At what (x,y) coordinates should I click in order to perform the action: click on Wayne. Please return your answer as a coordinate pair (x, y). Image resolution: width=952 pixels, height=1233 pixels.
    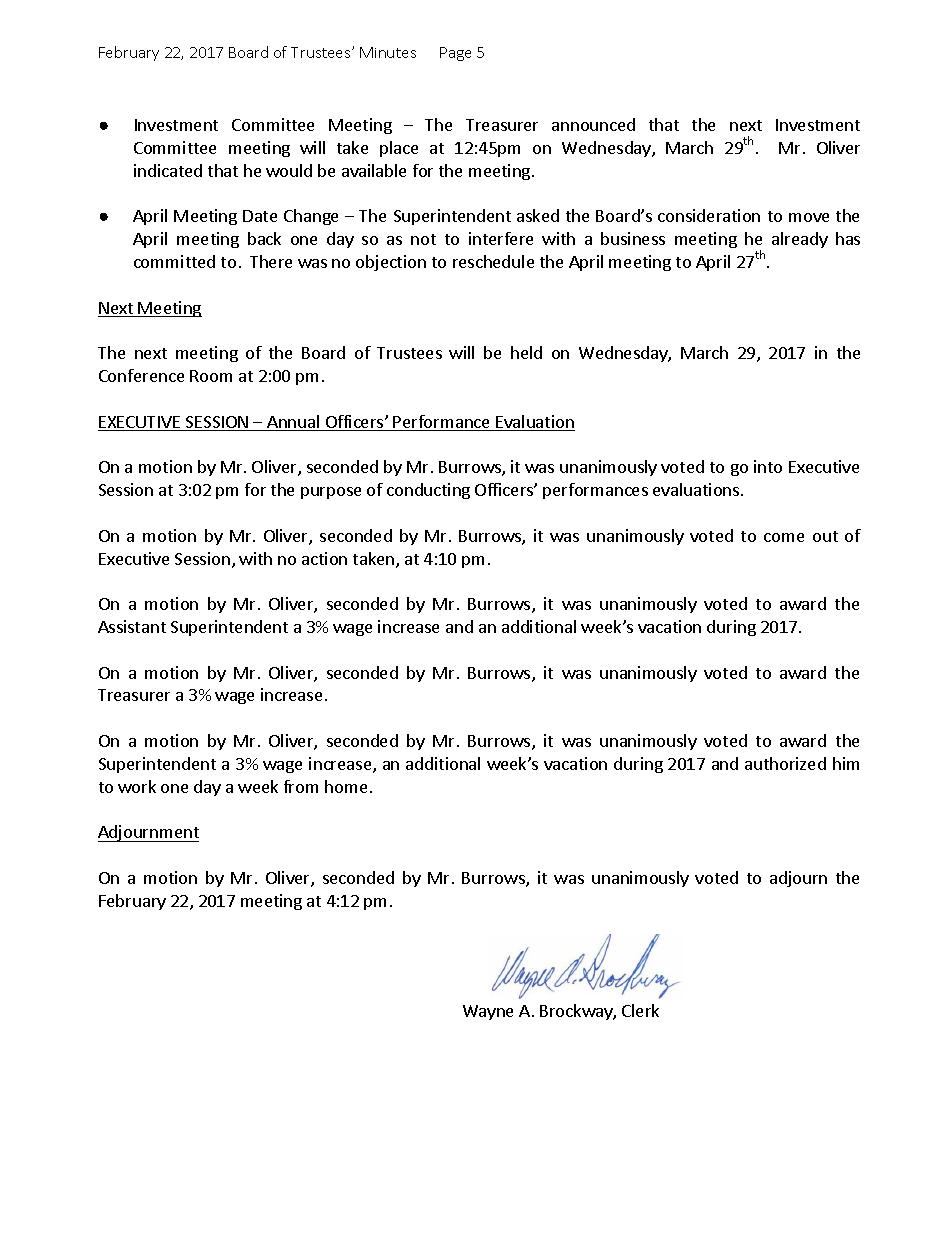
    Looking at the image, I should click on (488, 1012).
